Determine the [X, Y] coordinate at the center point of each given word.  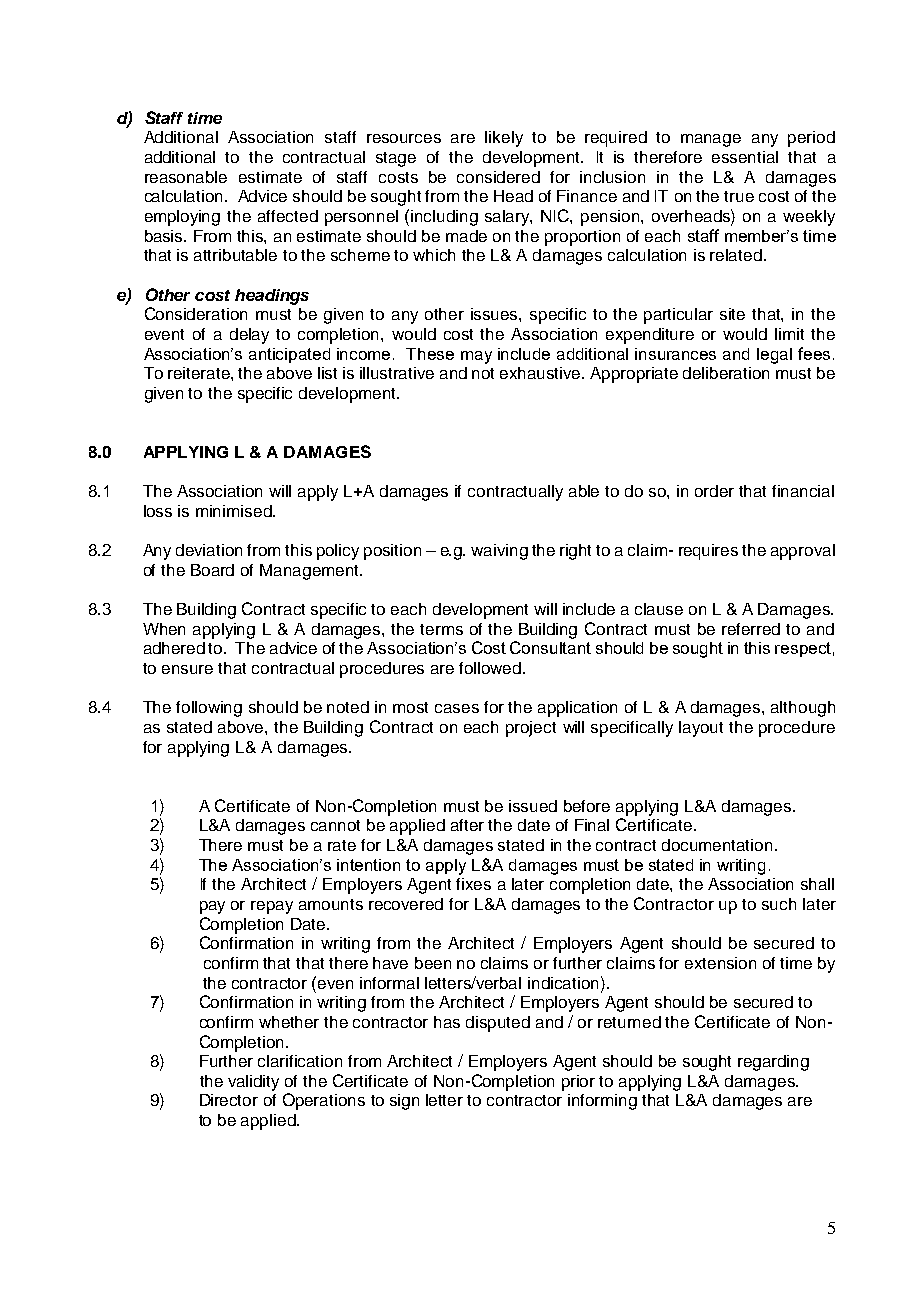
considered [498, 177]
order [714, 491]
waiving [499, 552]
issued [533, 806]
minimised [235, 511]
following [209, 709]
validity [253, 1083]
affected [288, 216]
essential [745, 157]
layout [701, 729]
